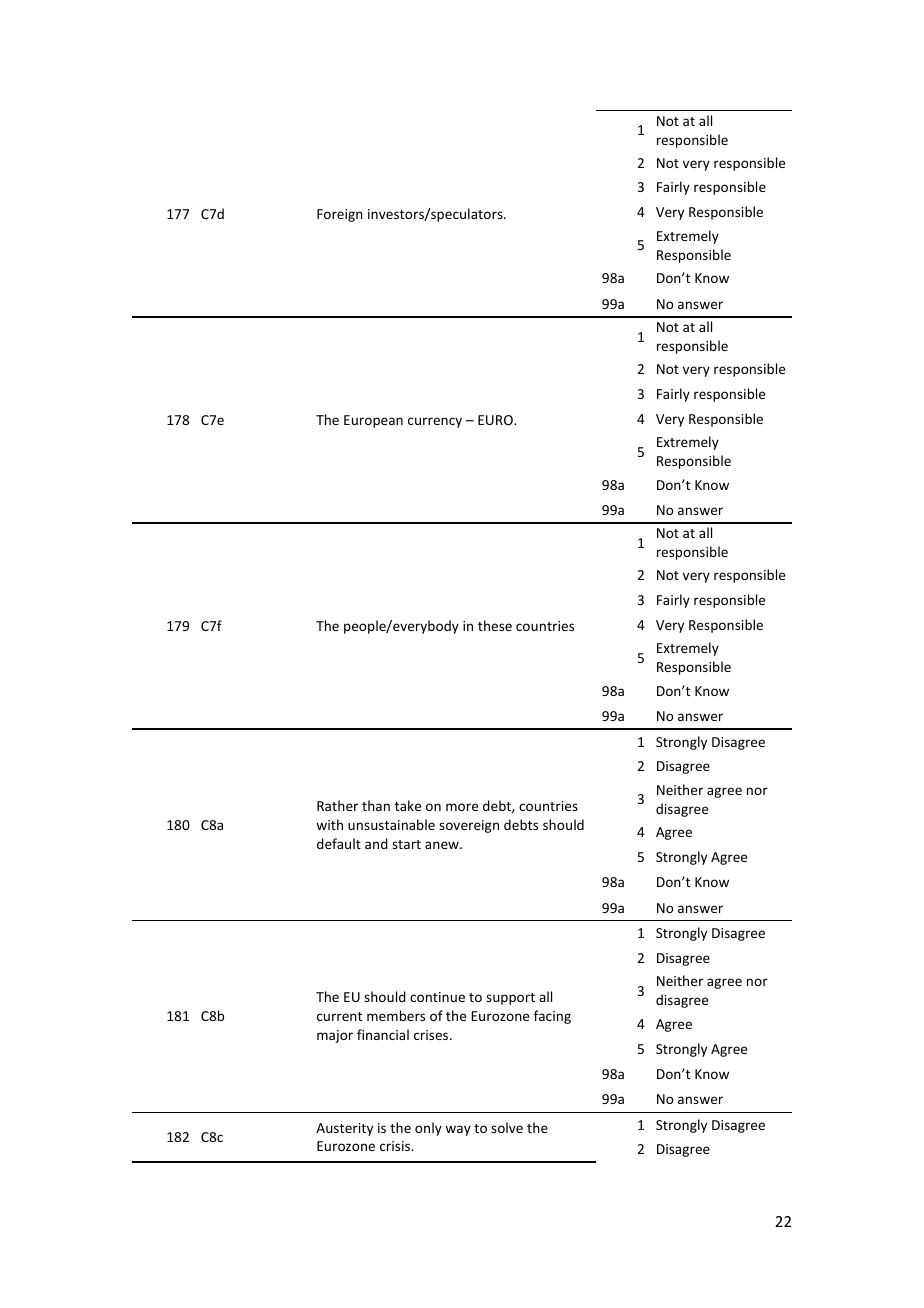  What do you see at coordinates (428, 1129) in the image?
I see `only` at bounding box center [428, 1129].
